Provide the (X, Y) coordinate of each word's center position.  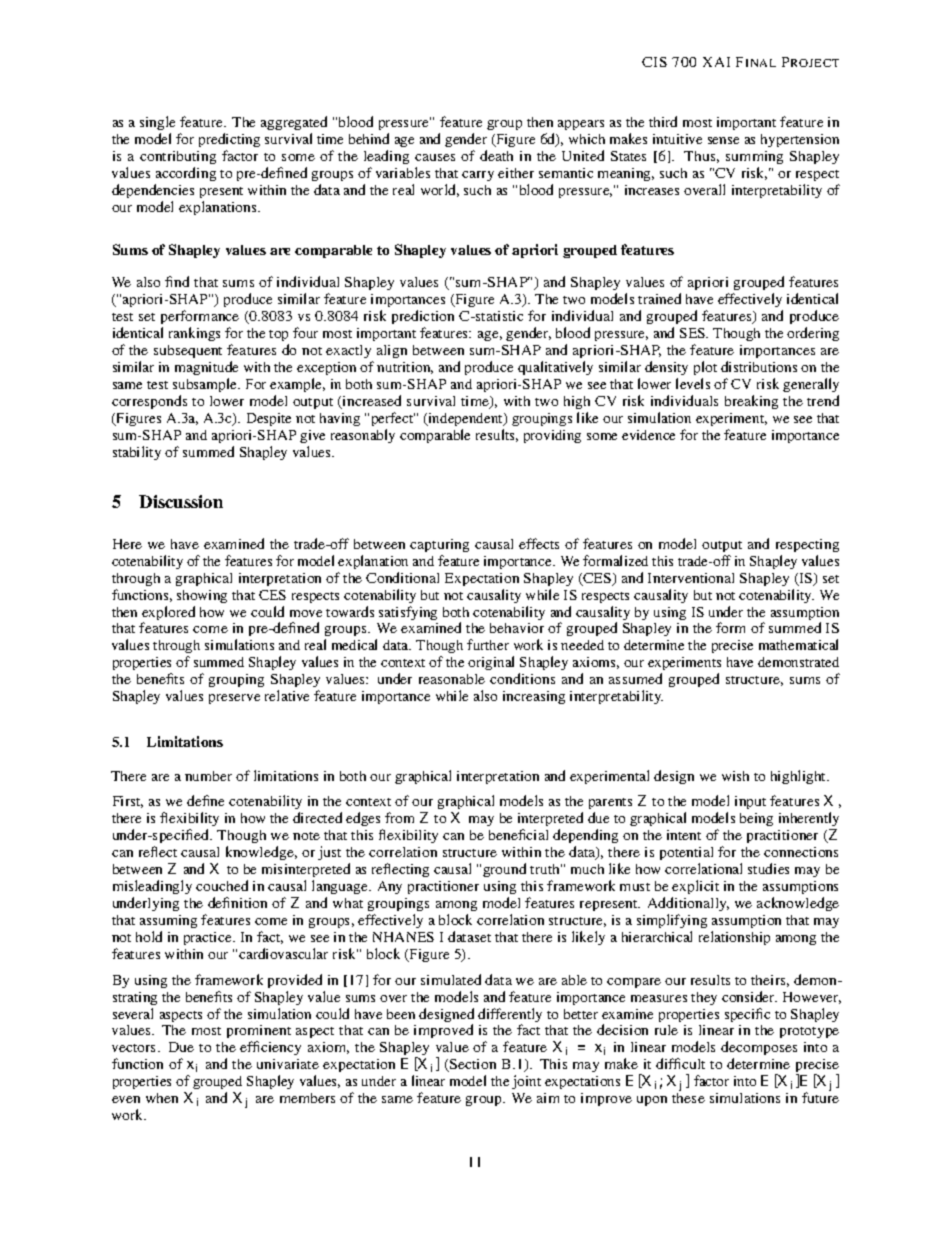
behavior (517, 628)
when (162, 1098)
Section (472, 1065)
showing (202, 596)
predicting (229, 140)
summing (754, 157)
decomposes (759, 1050)
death (496, 155)
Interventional (691, 578)
